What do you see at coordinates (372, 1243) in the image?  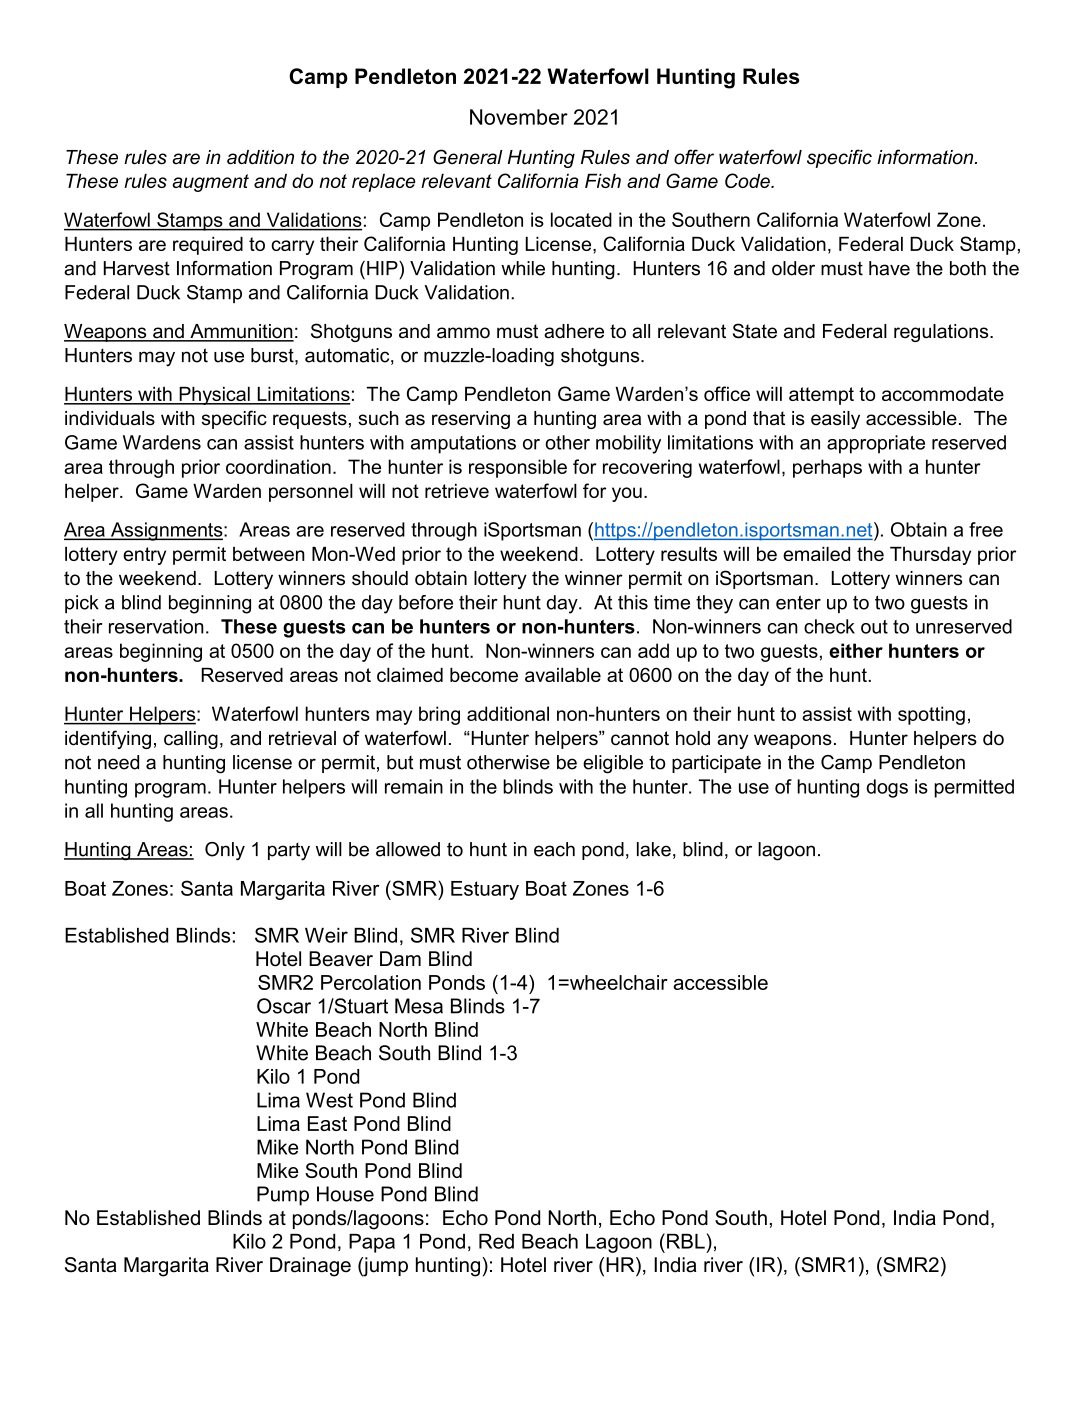 I see `Papa` at bounding box center [372, 1243].
